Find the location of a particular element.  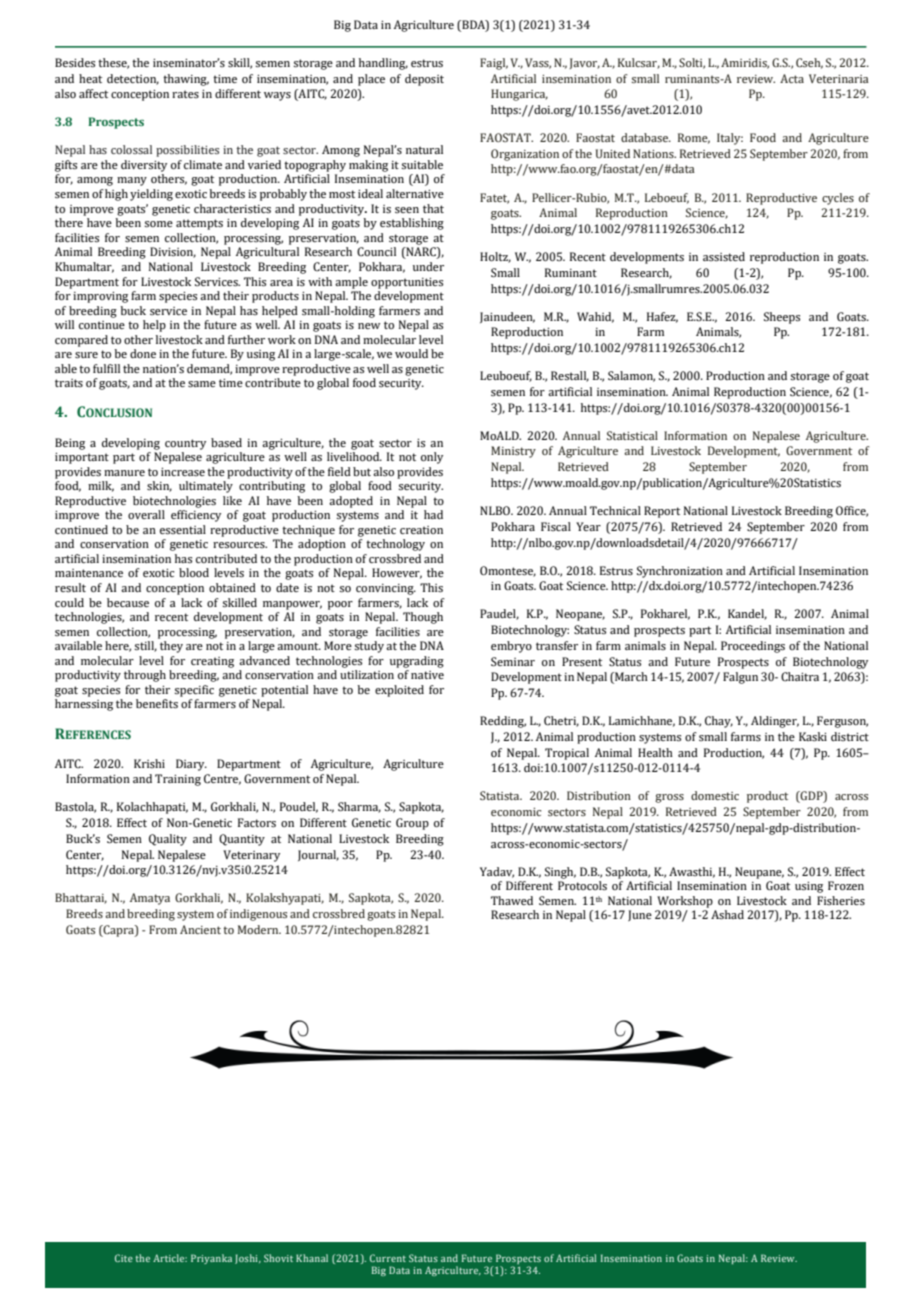

Thawed is located at coordinates (512, 900).
